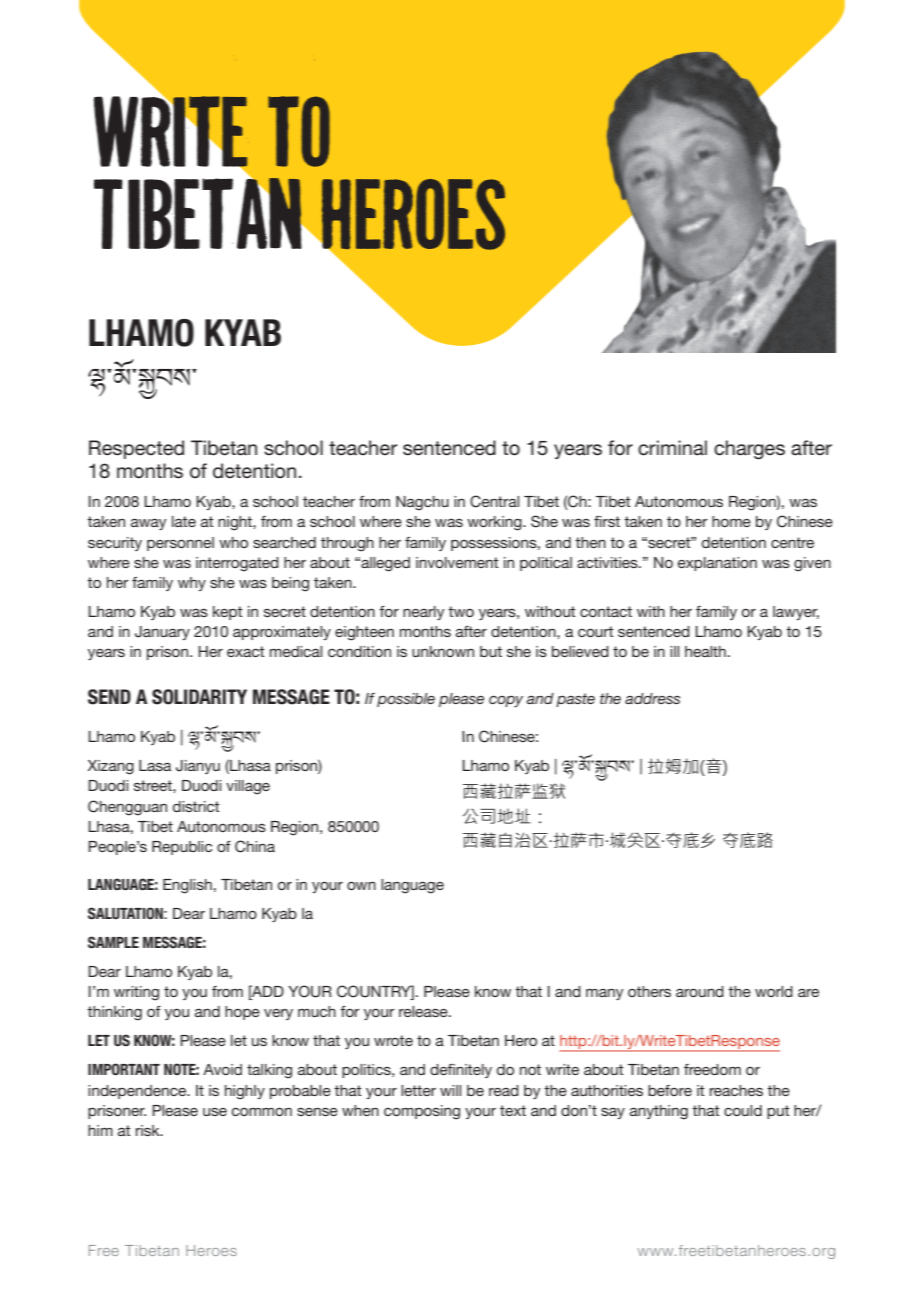  What do you see at coordinates (749, 450) in the screenshot?
I see `charges` at bounding box center [749, 450].
